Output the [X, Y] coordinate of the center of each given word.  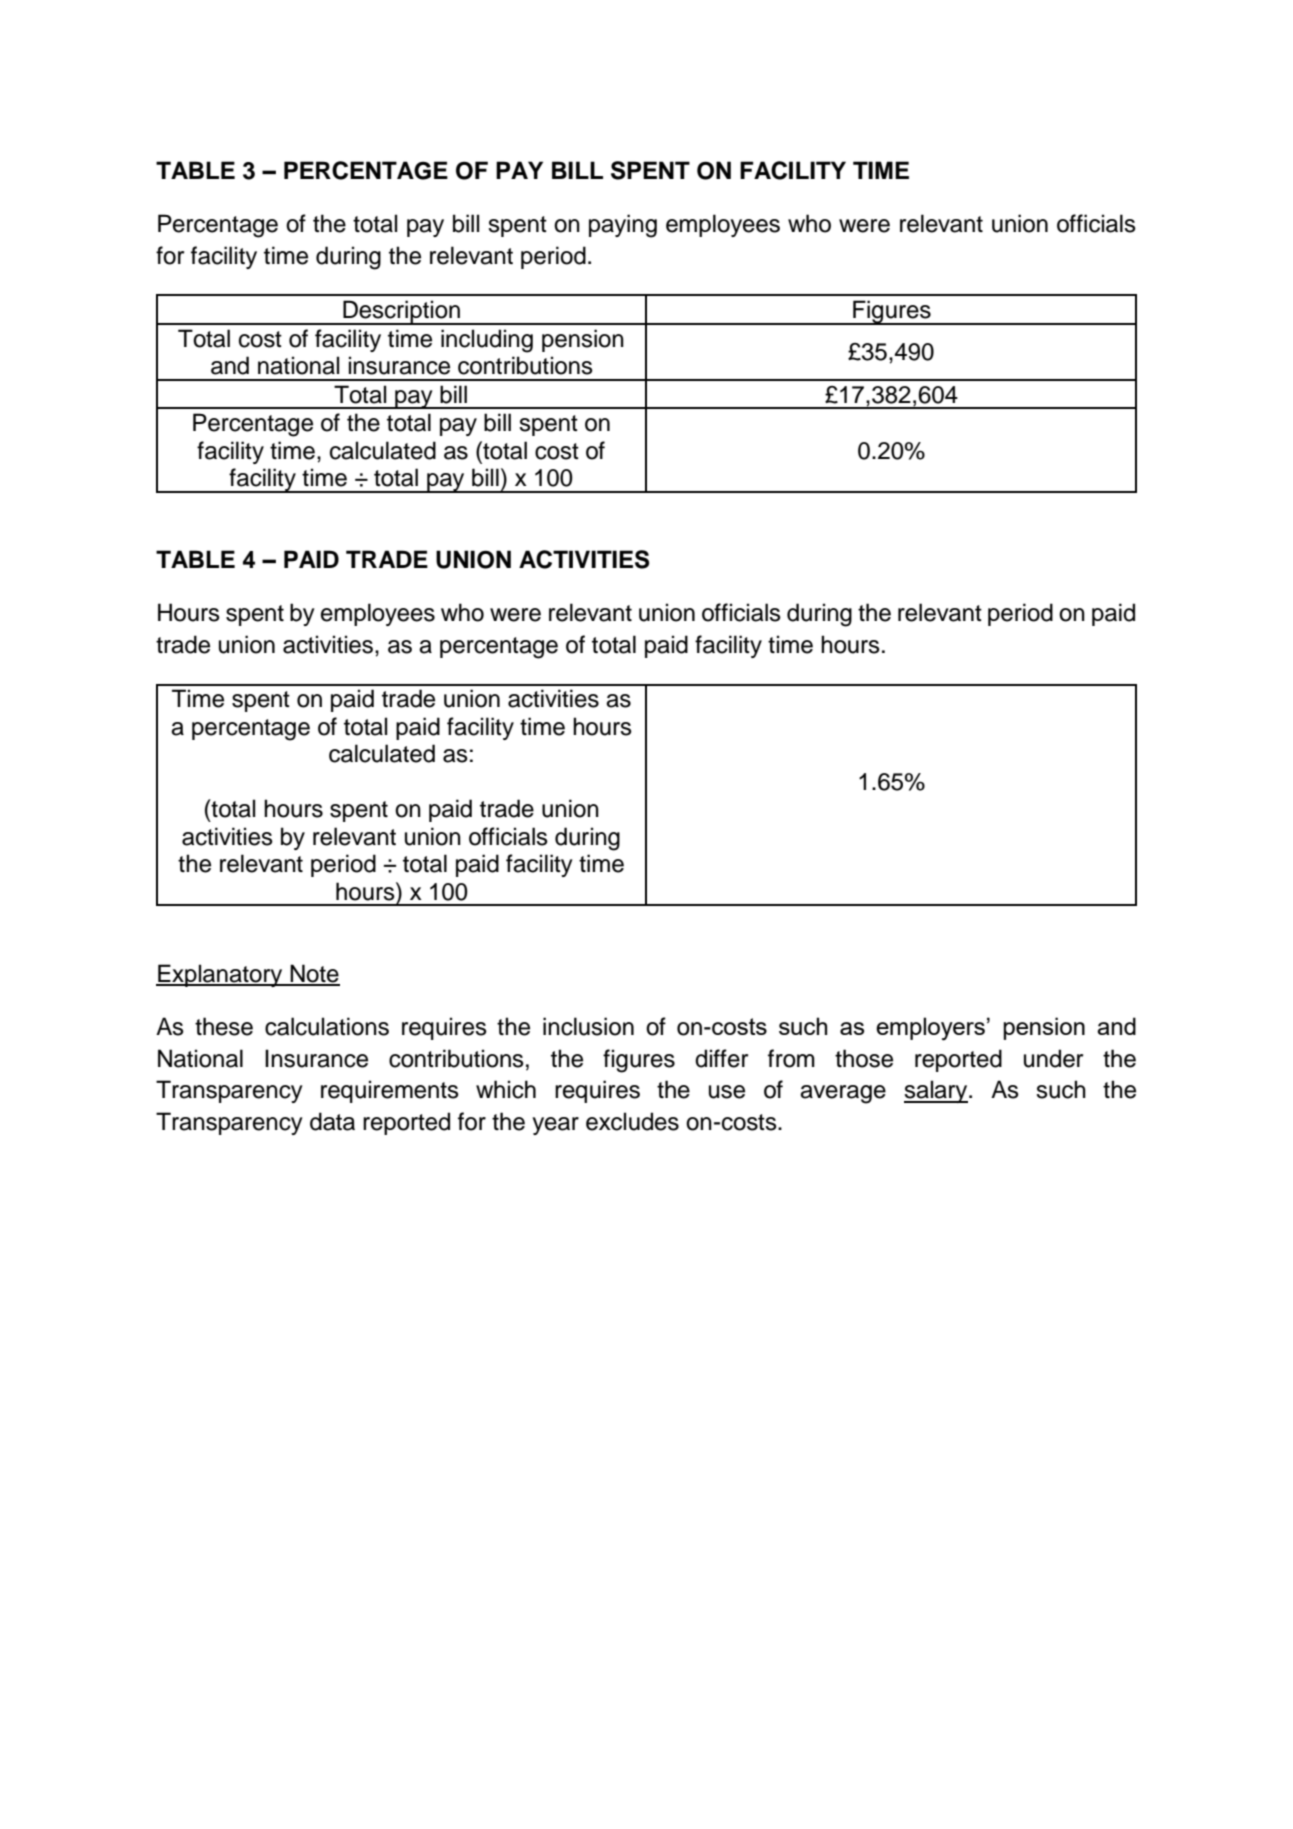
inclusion [588, 1026]
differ [721, 1058]
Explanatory [220, 975]
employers [930, 1029]
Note [314, 974]
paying [623, 226]
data [332, 1121]
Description [401, 312]
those [864, 1058]
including [487, 341]
